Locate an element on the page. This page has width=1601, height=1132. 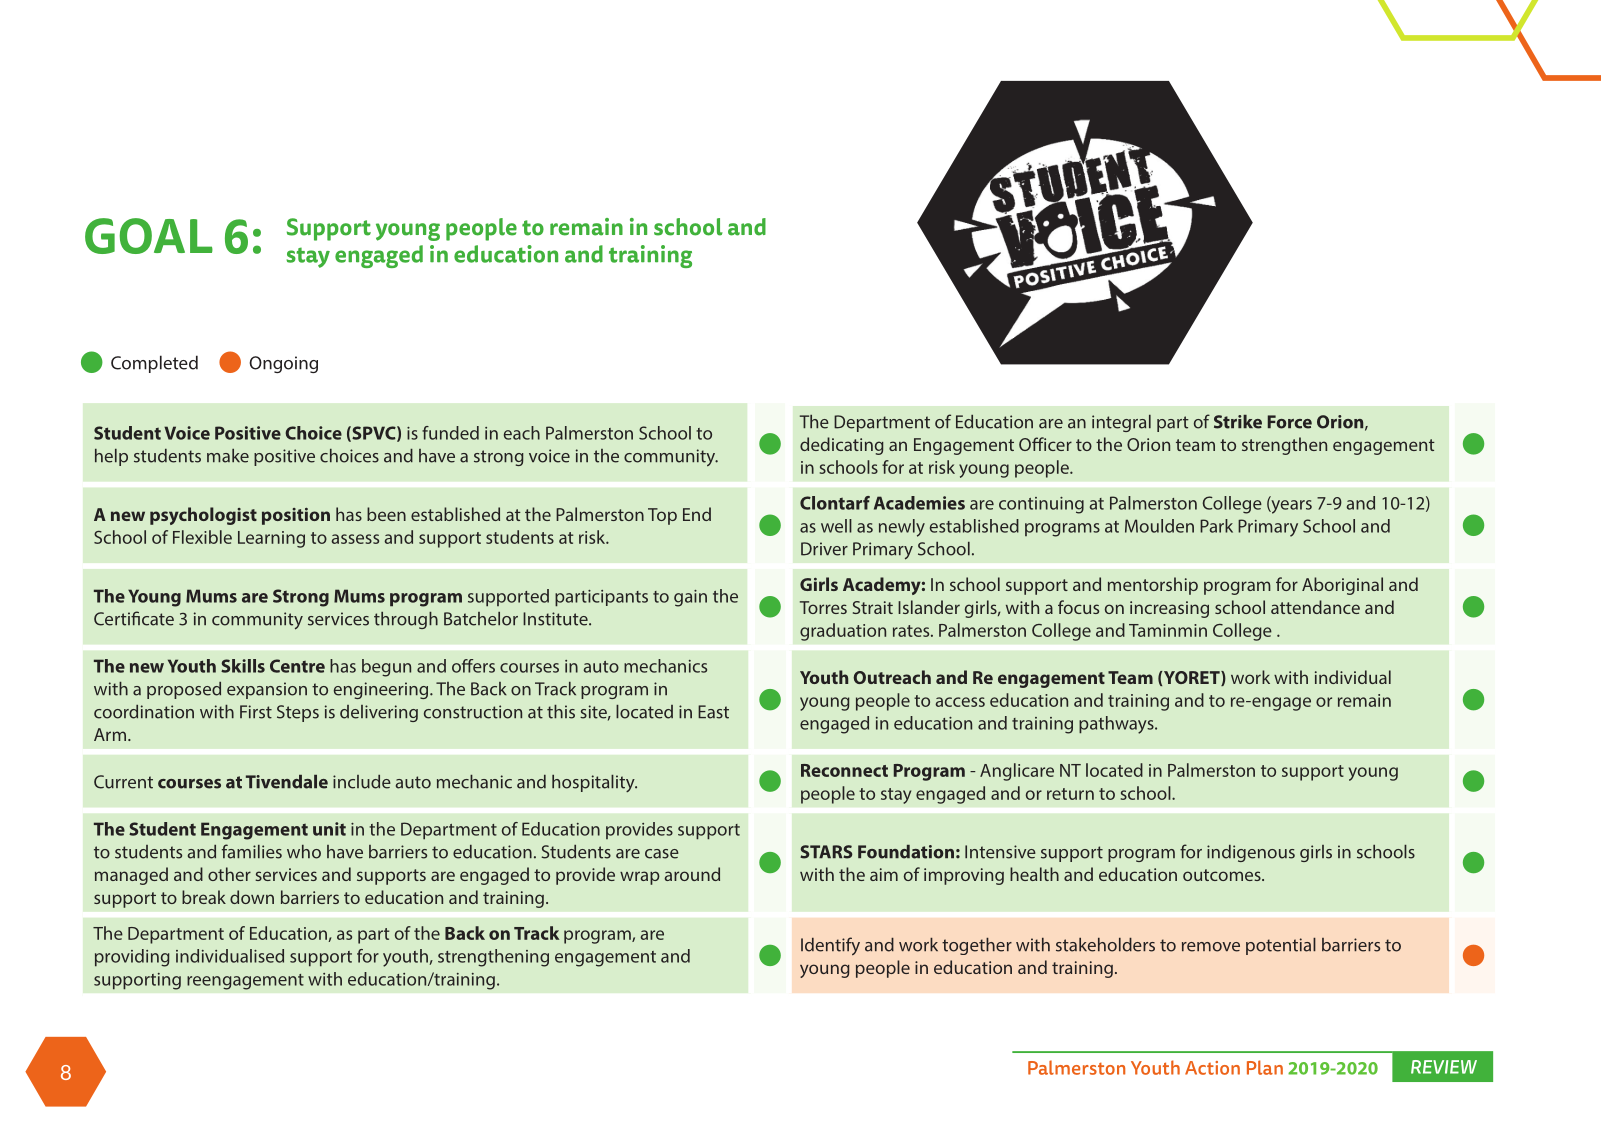
Learning is located at coordinates (271, 539).
